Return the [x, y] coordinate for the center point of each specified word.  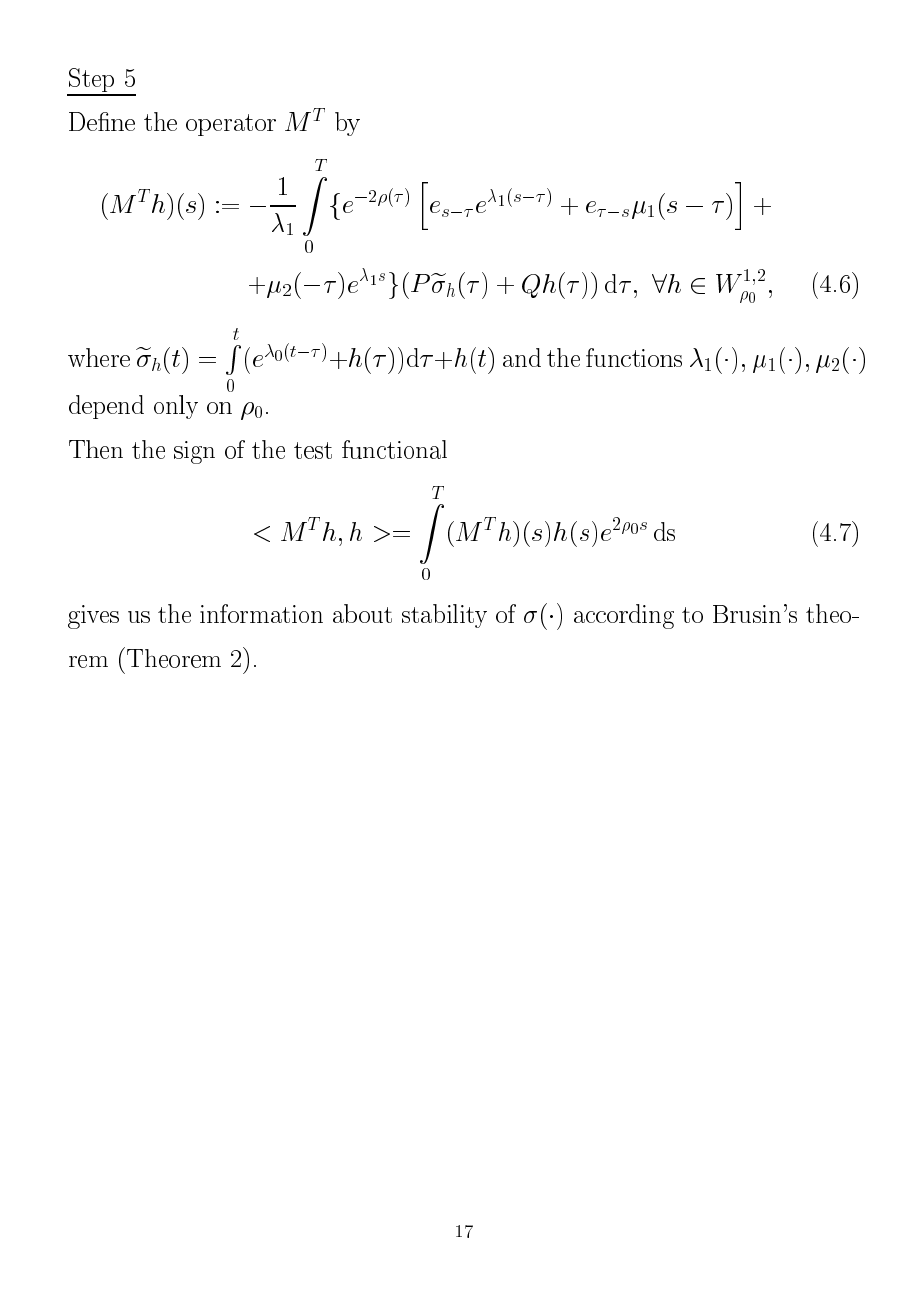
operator [231, 125]
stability [444, 616]
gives [93, 617]
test [313, 450]
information [261, 613]
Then [96, 449]
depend [106, 407]
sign [194, 452]
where [99, 357]
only [176, 407]
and [522, 357]
